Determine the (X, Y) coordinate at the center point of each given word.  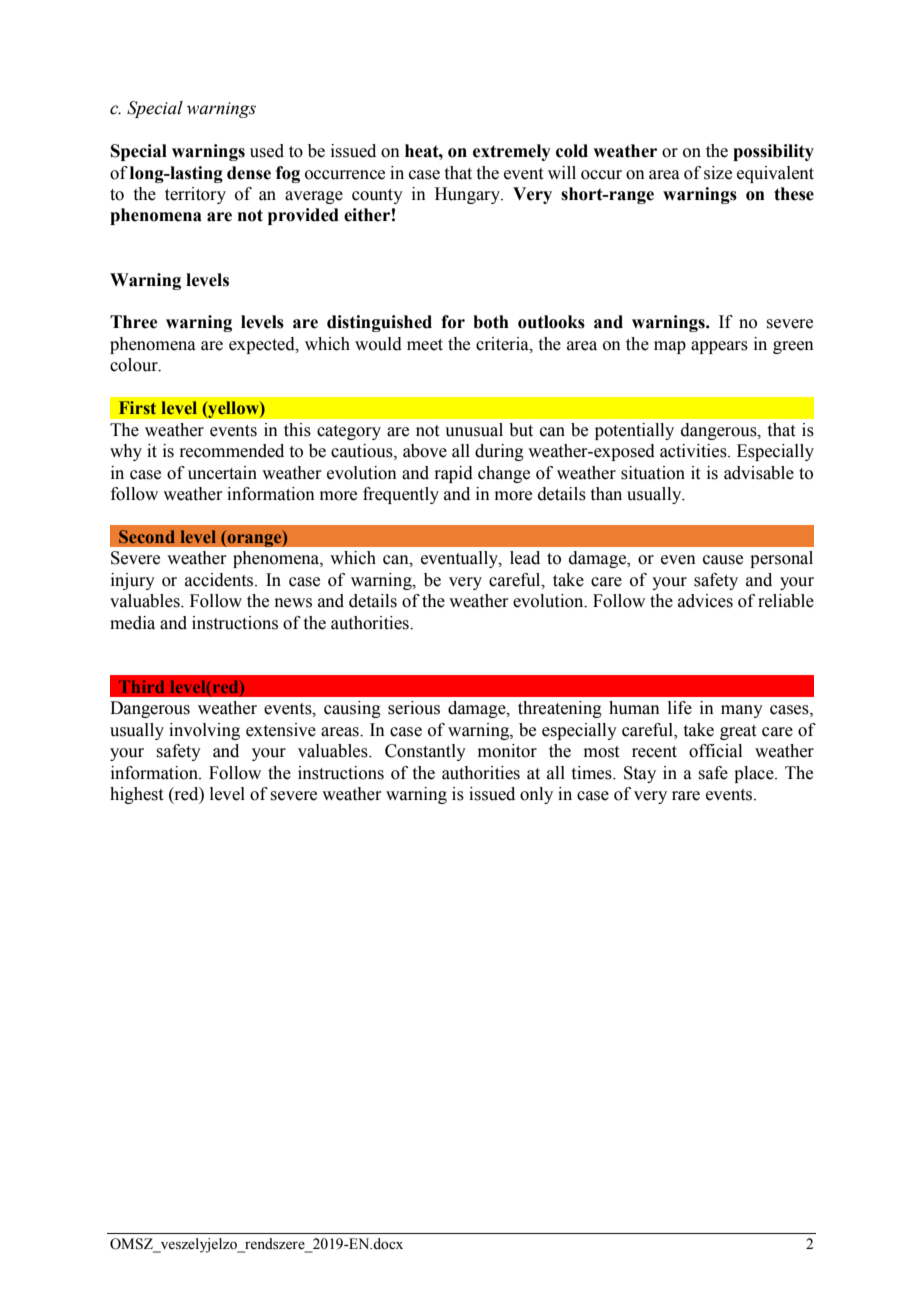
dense (249, 173)
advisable (759, 473)
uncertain (222, 473)
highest (136, 795)
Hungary (468, 195)
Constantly (425, 752)
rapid (453, 474)
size (718, 173)
